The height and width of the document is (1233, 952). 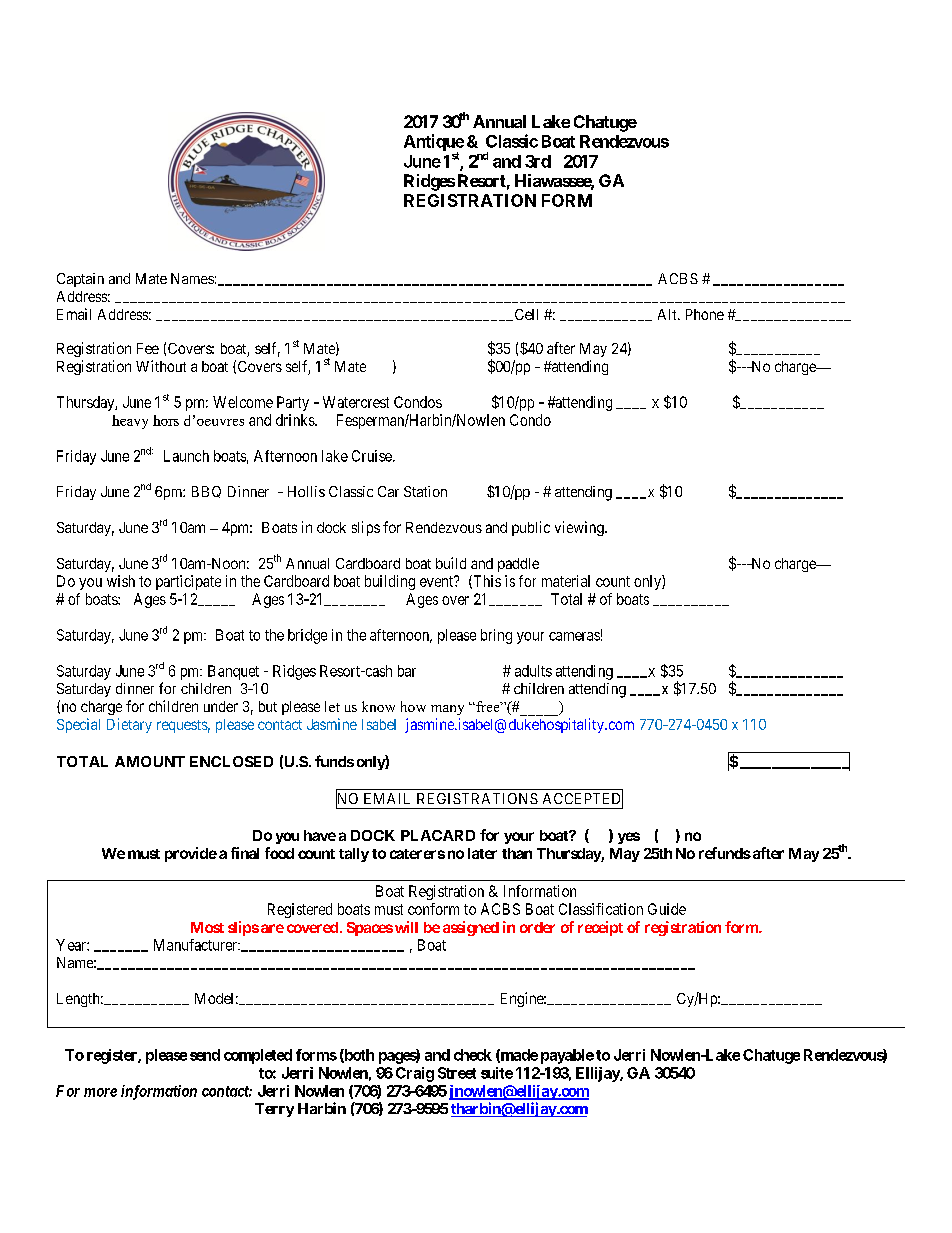 I want to click on suite, so click(x=497, y=1073).
